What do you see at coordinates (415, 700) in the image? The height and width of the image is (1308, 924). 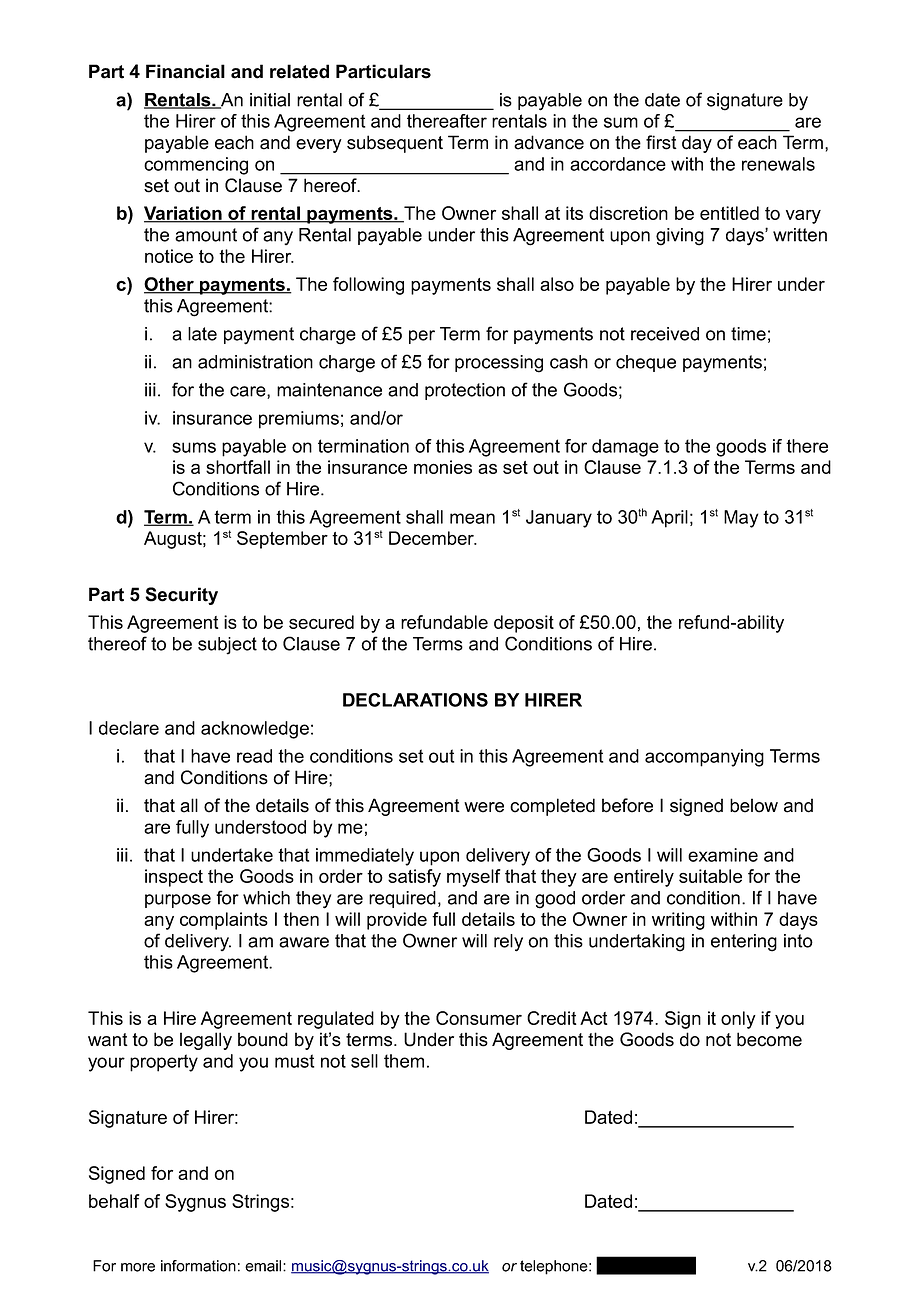 I see `DECLARATIONS` at bounding box center [415, 700].
